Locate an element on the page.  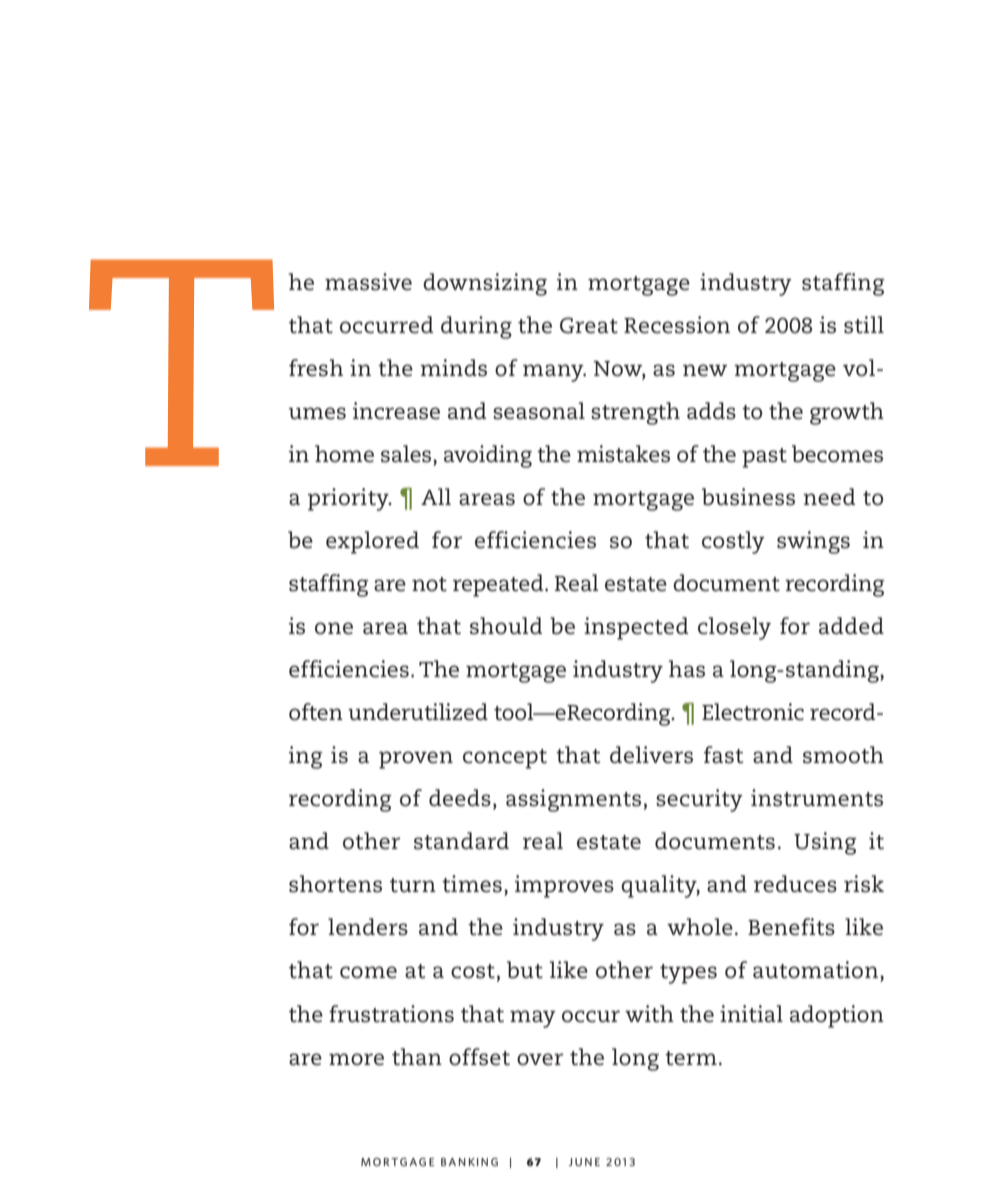
Great is located at coordinates (589, 325).
